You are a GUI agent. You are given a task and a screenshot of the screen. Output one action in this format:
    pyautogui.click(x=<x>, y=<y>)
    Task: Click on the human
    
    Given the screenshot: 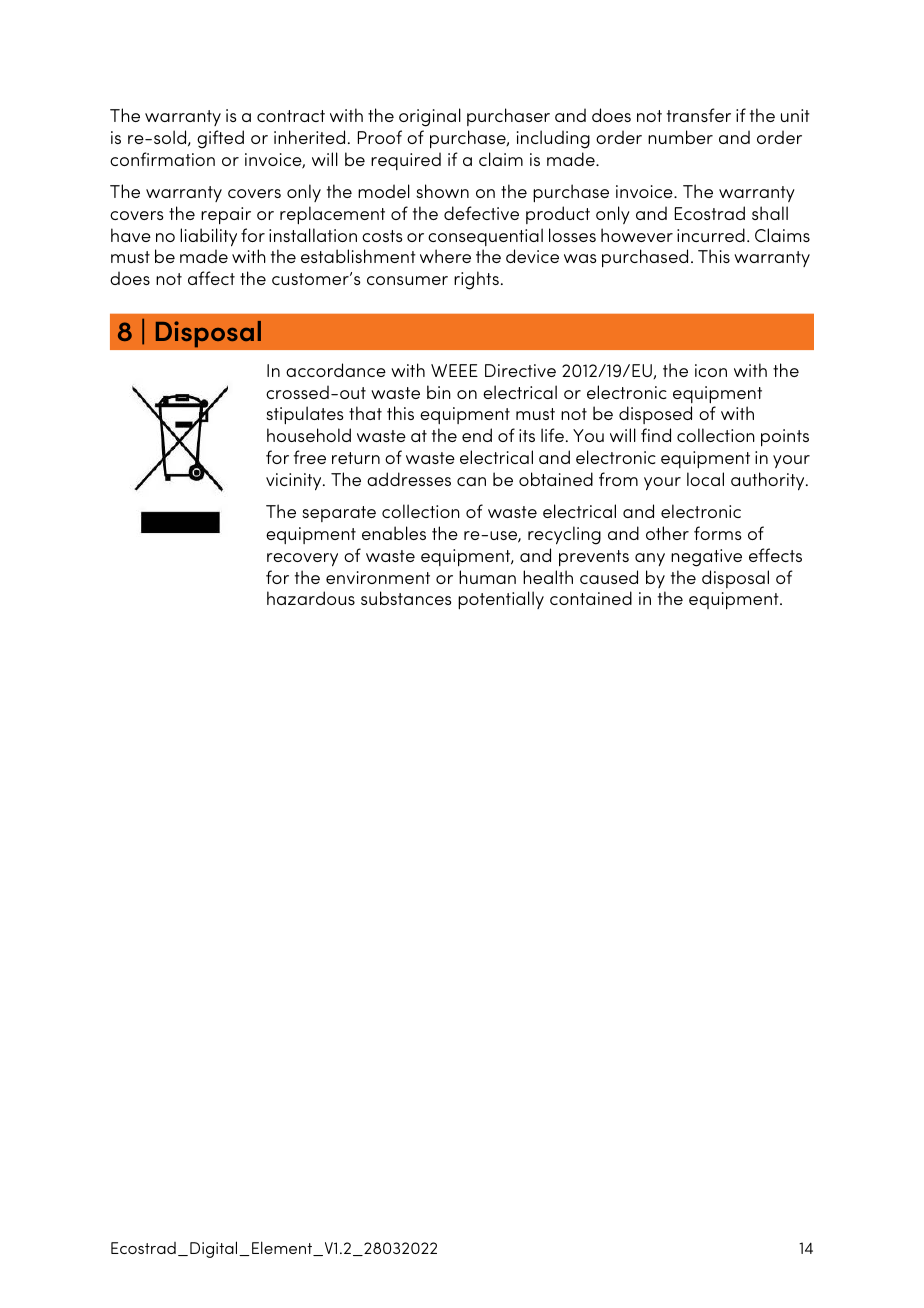 What is the action you would take?
    pyautogui.click(x=487, y=577)
